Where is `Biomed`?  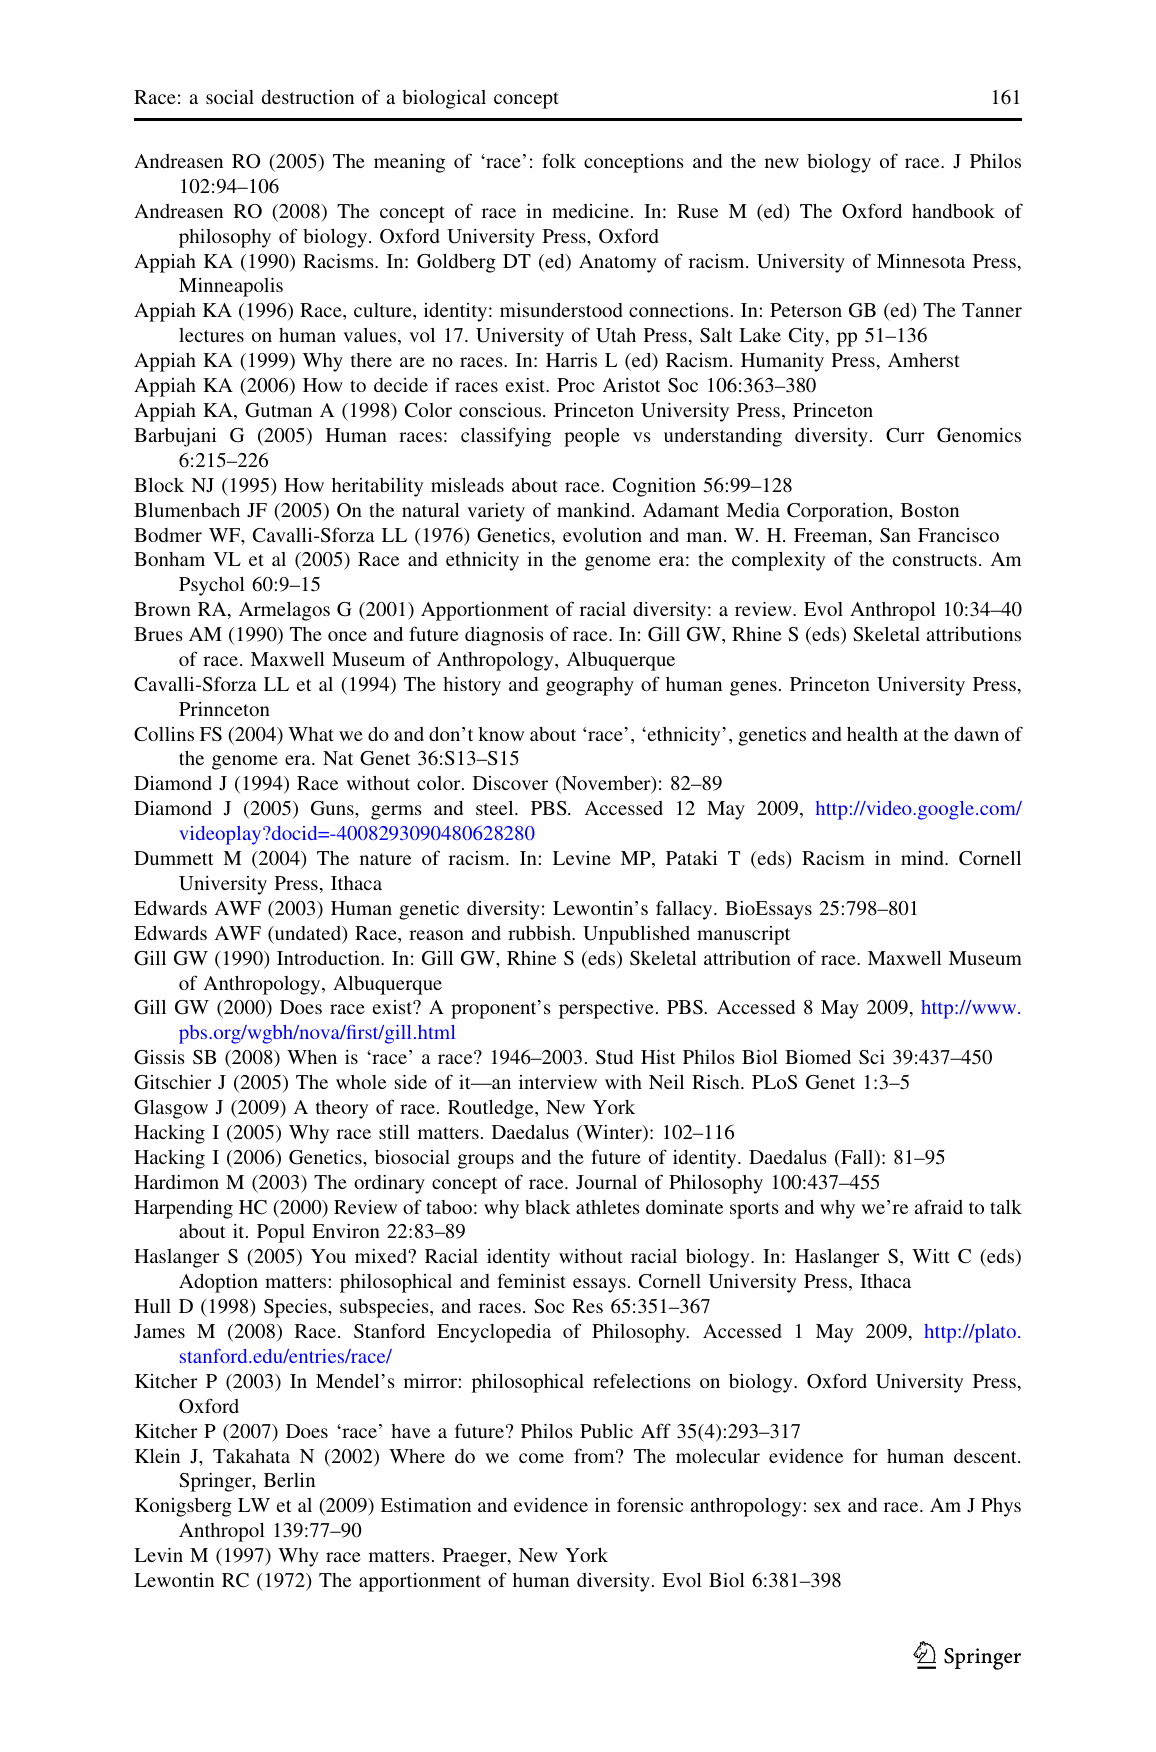 Biomed is located at coordinates (818, 1057).
